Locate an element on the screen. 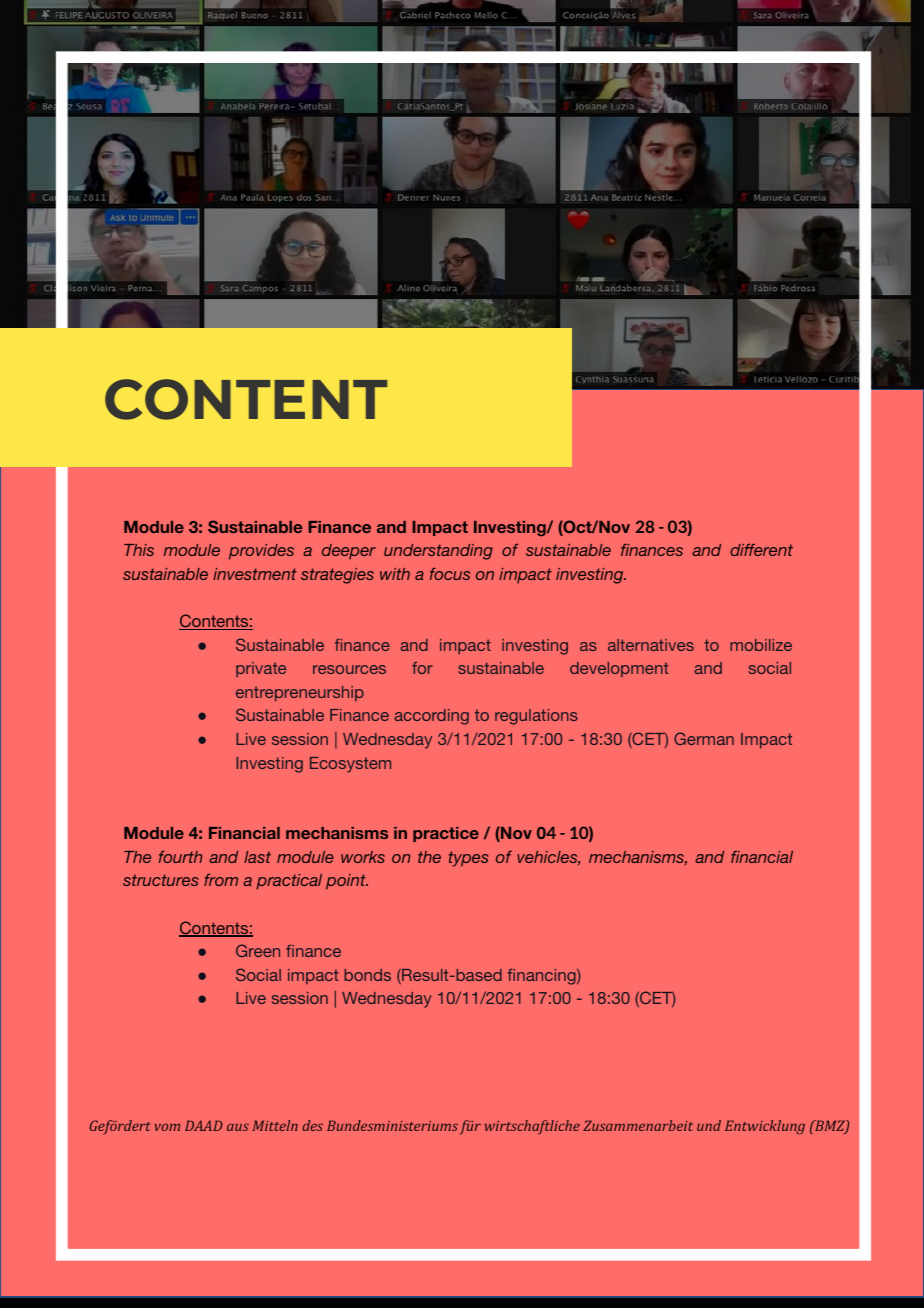 The height and width of the screenshot is (1308, 924). aus is located at coordinates (238, 1127).
